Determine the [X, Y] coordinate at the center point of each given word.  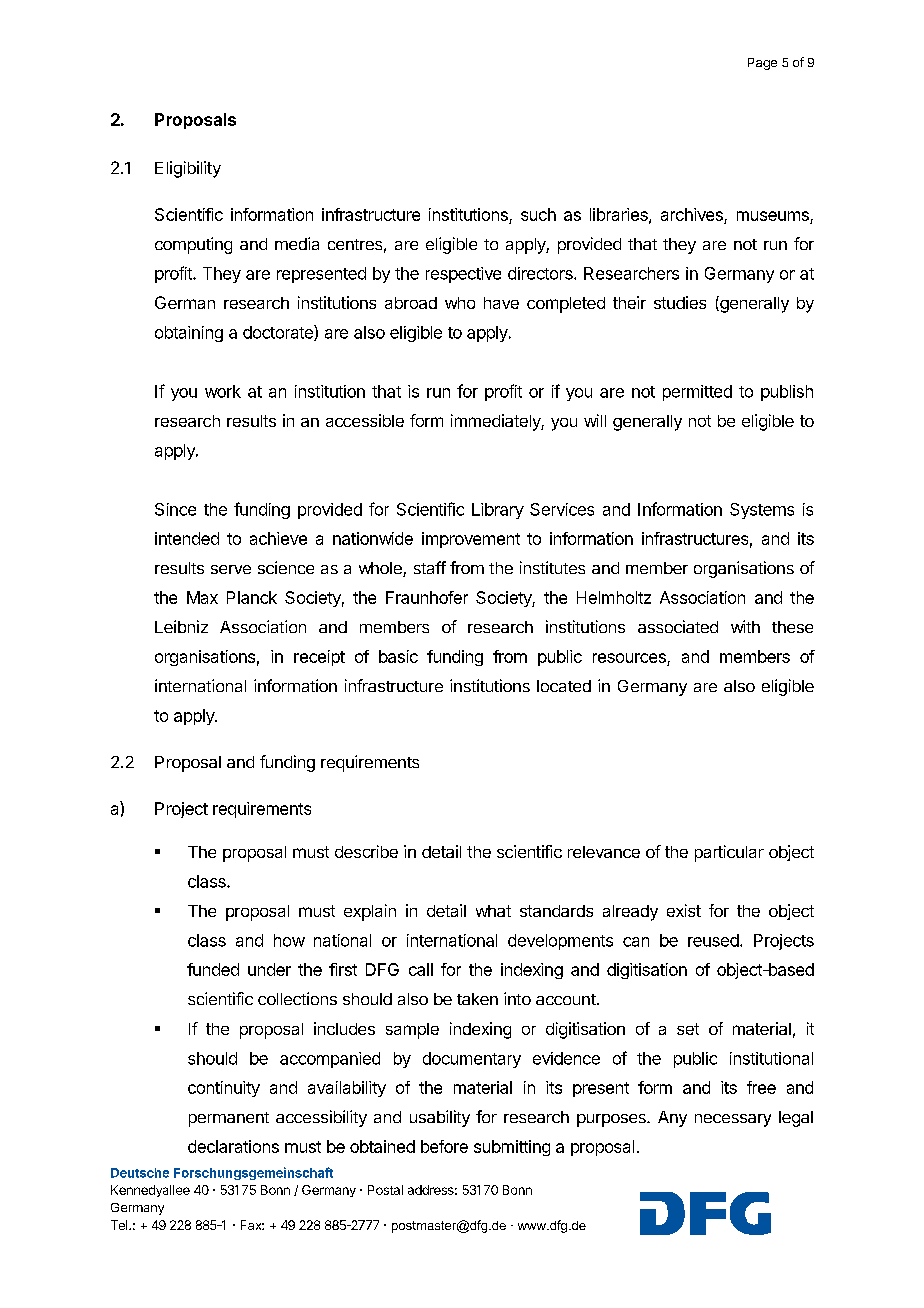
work [223, 391]
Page [762, 64]
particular [729, 853]
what [493, 911]
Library [498, 511]
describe [366, 851]
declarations [233, 1146]
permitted [697, 393]
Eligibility [188, 169]
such [538, 214]
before [444, 1146]
